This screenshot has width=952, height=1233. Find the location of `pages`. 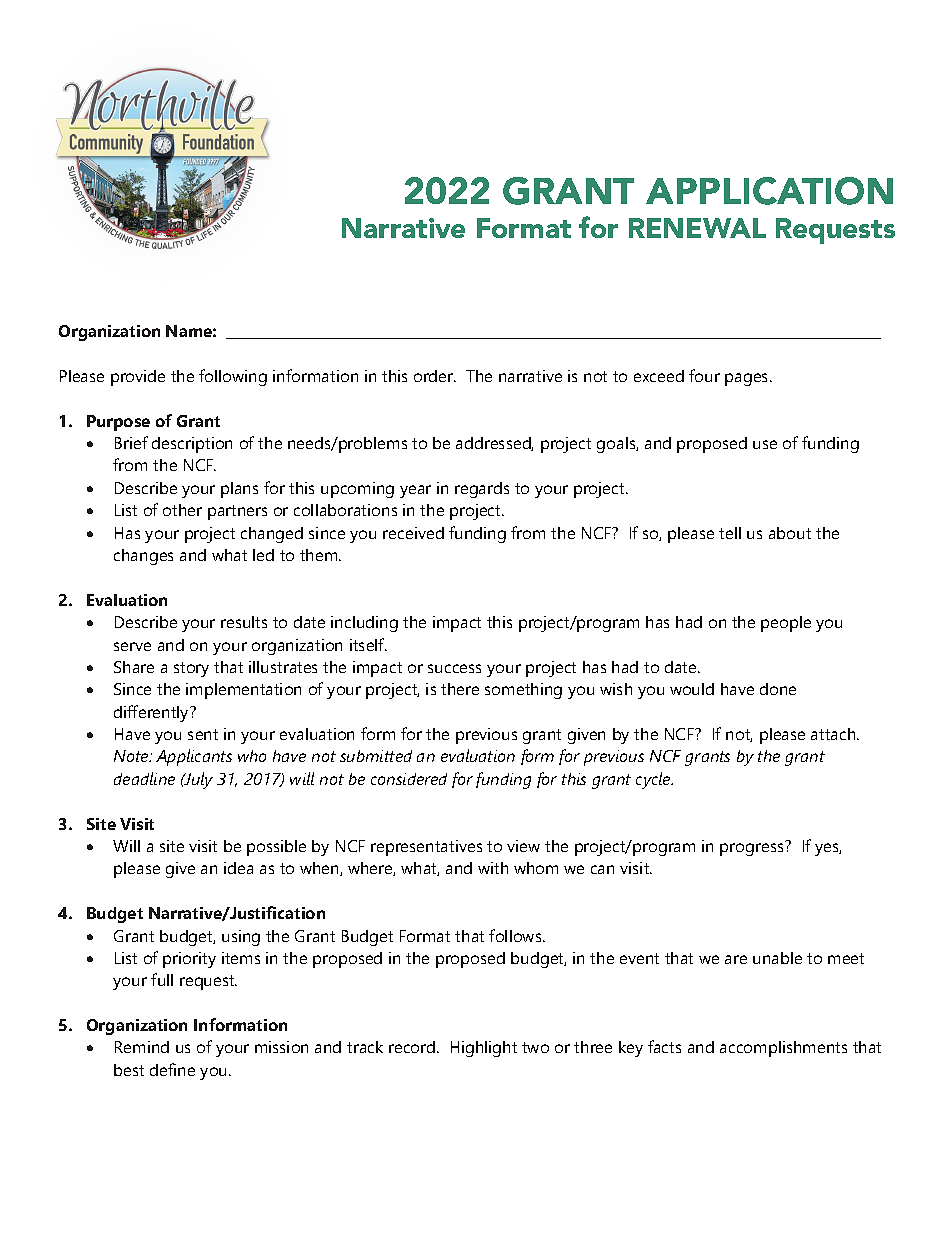

pages is located at coordinates (748, 379).
